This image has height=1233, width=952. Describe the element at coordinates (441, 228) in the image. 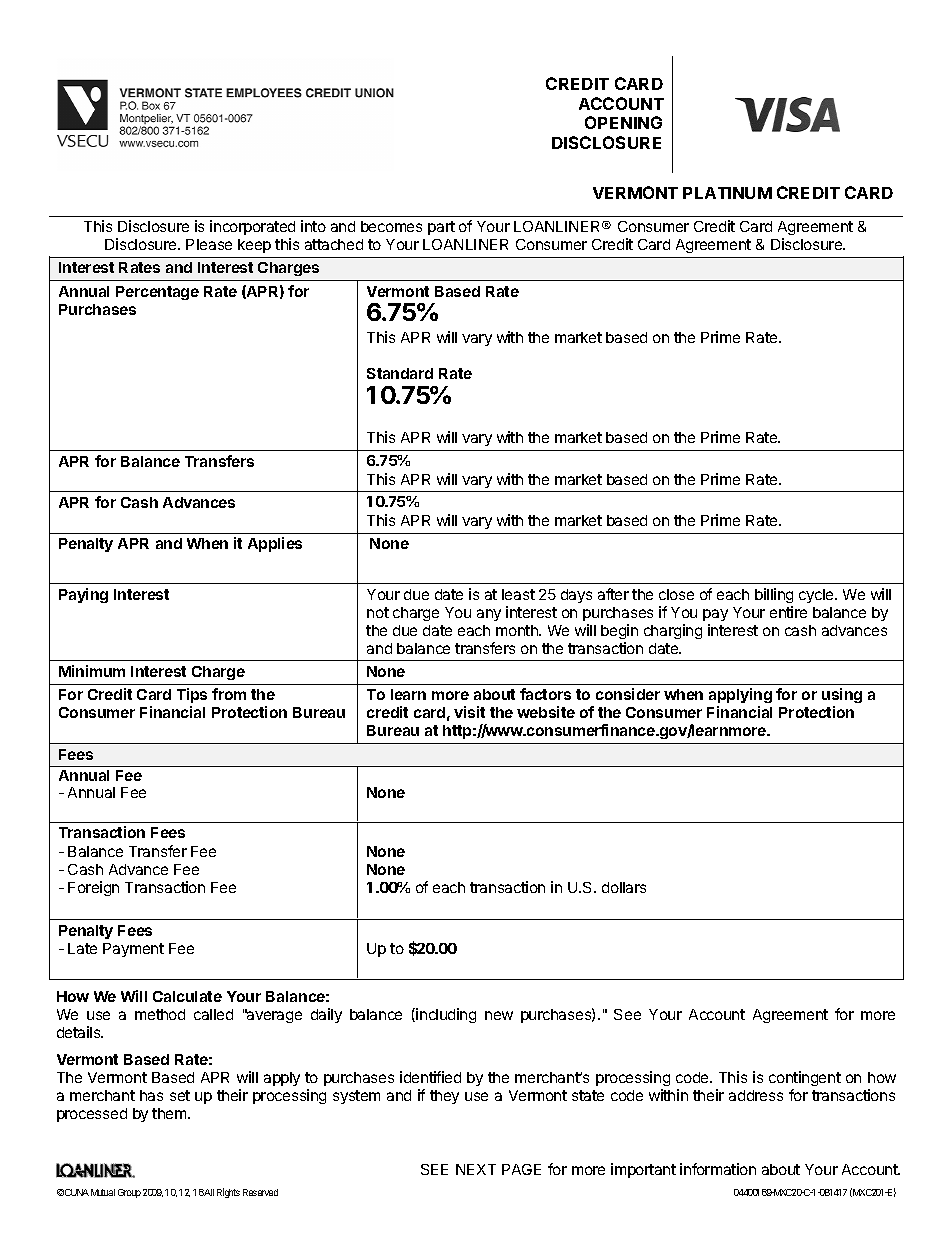

I see `part` at that location.
